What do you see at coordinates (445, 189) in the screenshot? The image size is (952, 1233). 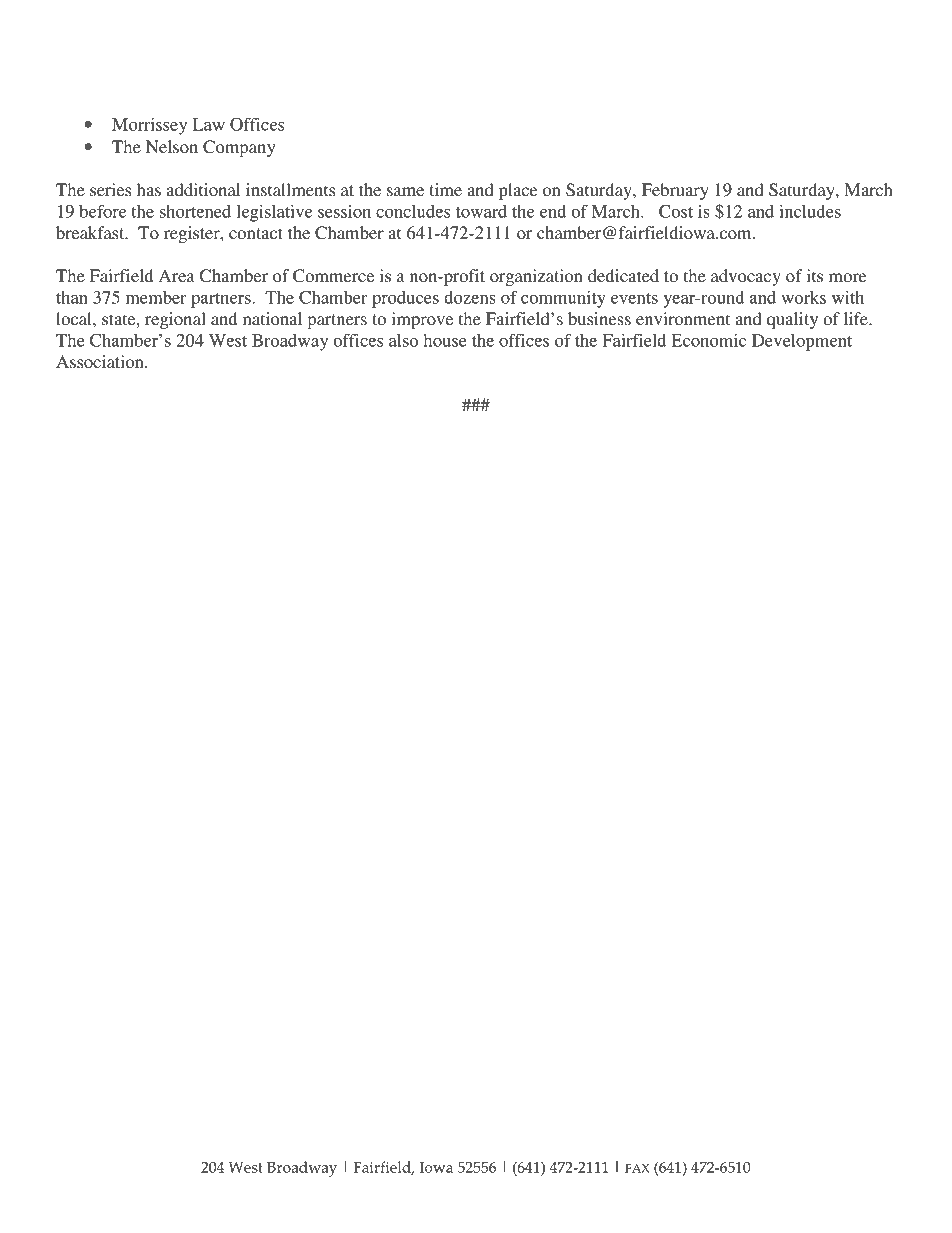 I see `time` at bounding box center [445, 189].
